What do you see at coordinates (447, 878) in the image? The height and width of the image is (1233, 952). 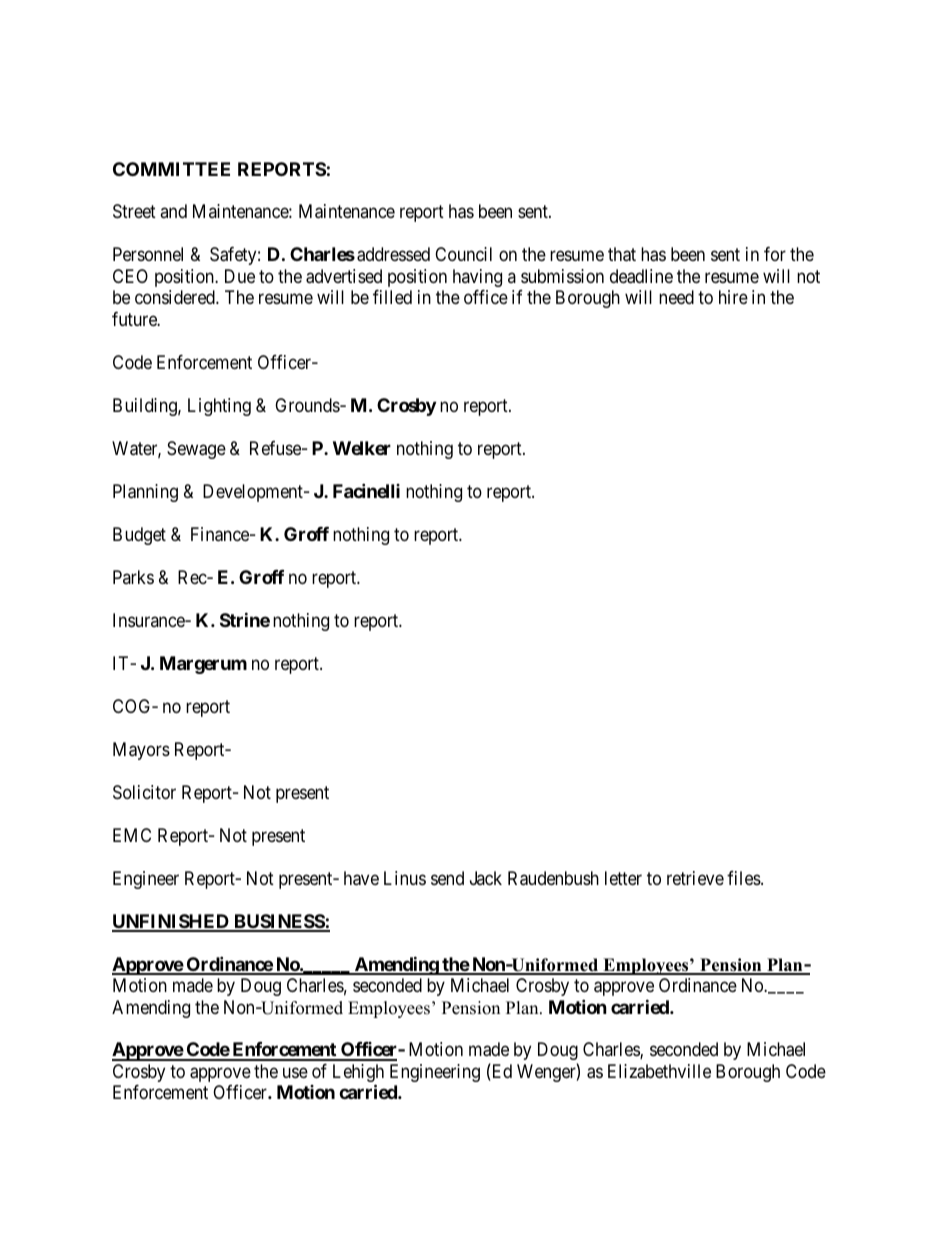 I see `send` at bounding box center [447, 878].
